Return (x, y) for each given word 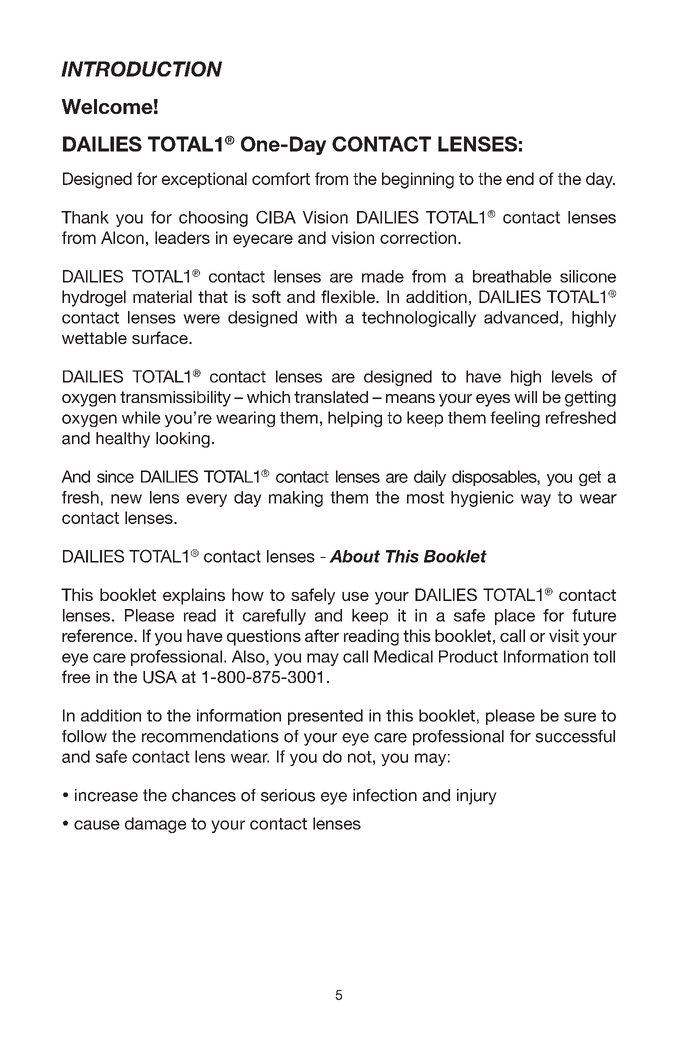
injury (477, 797)
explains (194, 596)
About (354, 556)
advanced (521, 317)
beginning (418, 180)
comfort (281, 178)
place (515, 617)
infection (385, 795)
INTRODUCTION (141, 69)
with (321, 317)
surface (161, 337)
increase (106, 795)
